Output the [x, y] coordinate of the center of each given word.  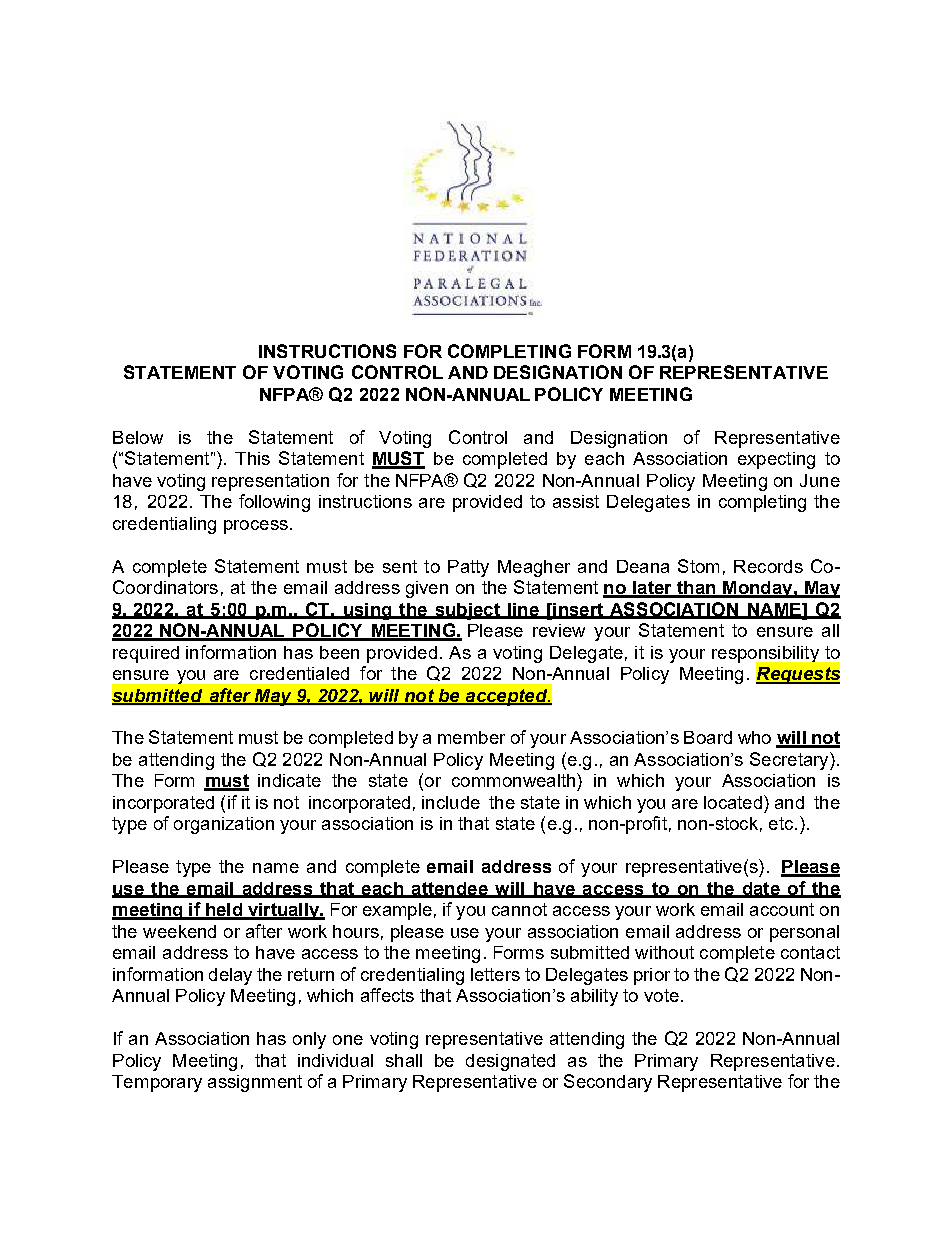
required [146, 654]
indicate [289, 780]
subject [467, 611]
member [471, 737]
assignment [255, 1083]
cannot [519, 909]
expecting [776, 460]
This [252, 458]
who [754, 737]
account [782, 909]
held [223, 911]
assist [576, 501]
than [696, 589]
